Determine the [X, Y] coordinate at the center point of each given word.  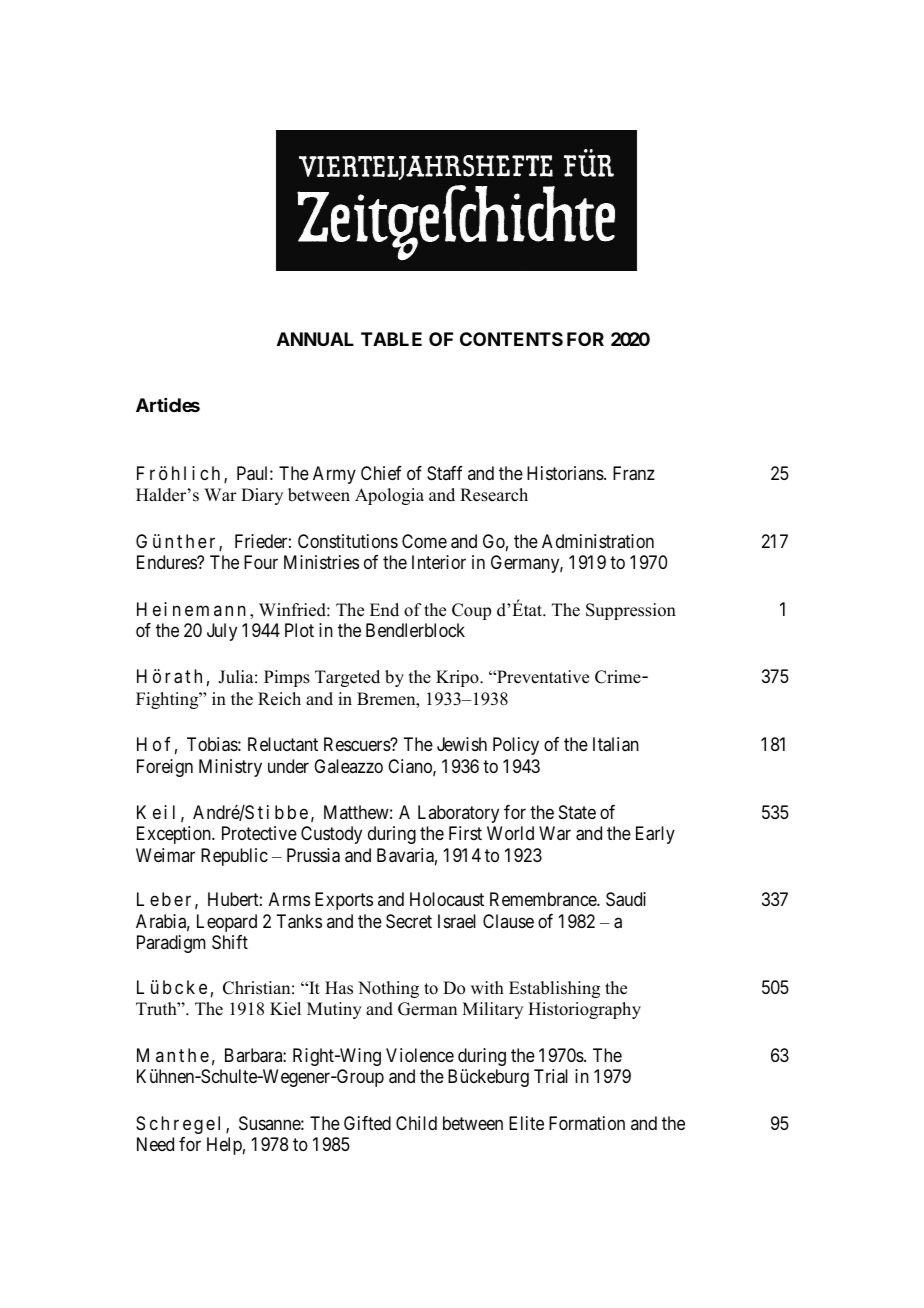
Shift [230, 942]
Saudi [626, 899]
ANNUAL [315, 339]
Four [261, 562]
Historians [566, 473]
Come [424, 541]
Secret [409, 921]
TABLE [391, 339]
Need [155, 1144]
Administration [598, 541]
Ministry [230, 768]
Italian [616, 744]
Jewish [462, 744]
